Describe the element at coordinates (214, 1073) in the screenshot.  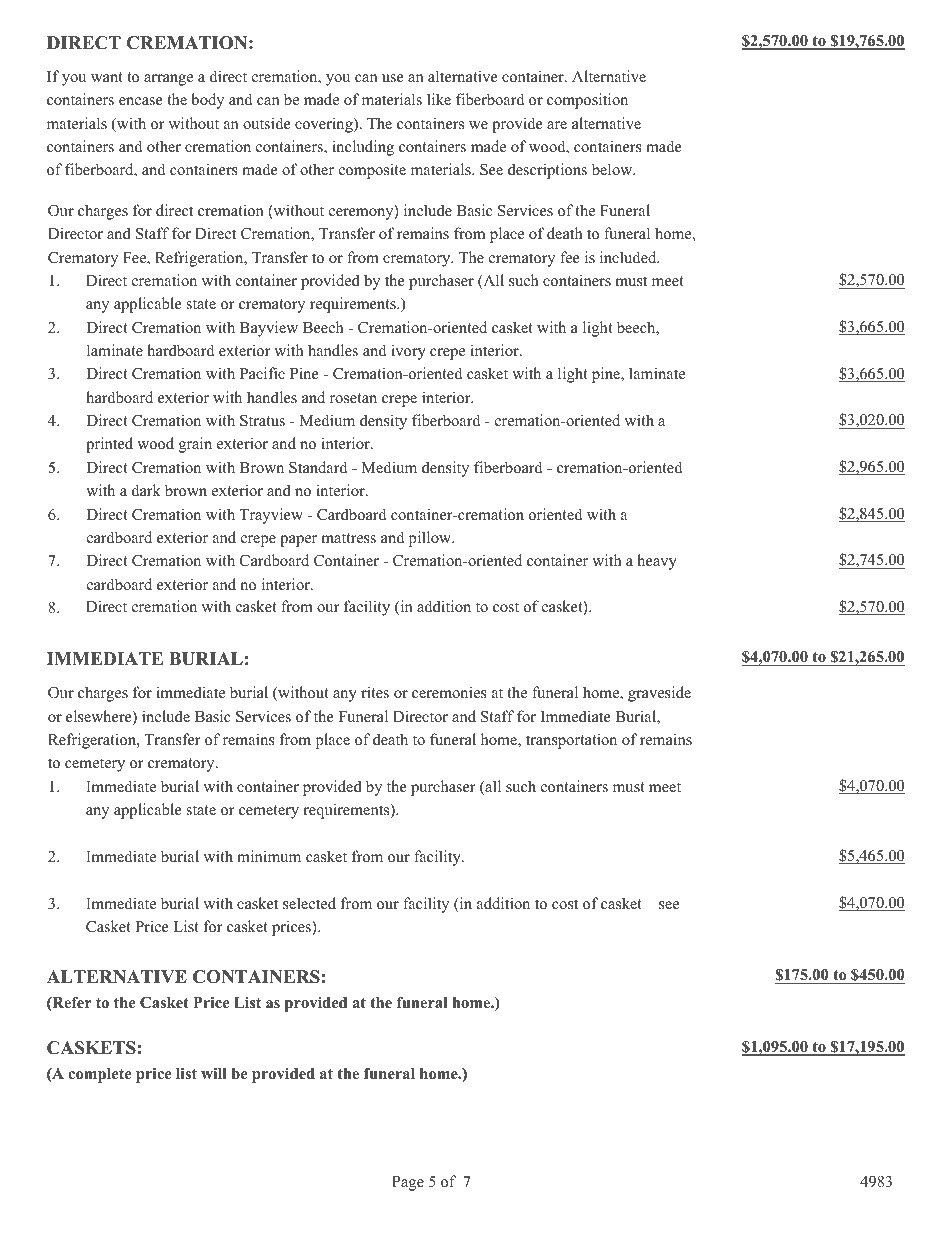
I see `will` at that location.
